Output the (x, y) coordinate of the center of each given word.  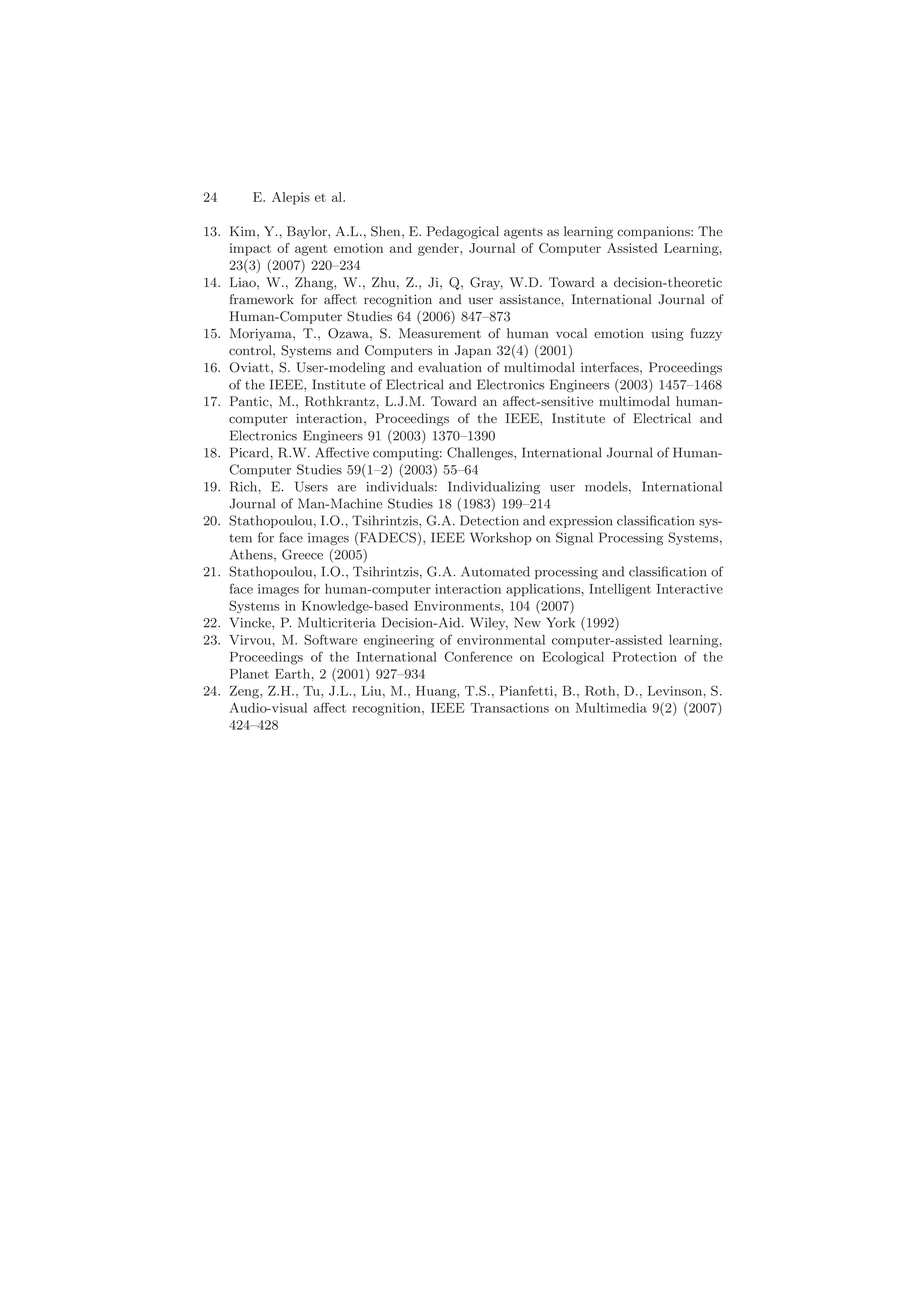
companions (654, 232)
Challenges (481, 453)
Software (331, 639)
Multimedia (611, 708)
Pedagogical (463, 232)
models (607, 487)
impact (250, 249)
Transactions (509, 708)
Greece (302, 554)
